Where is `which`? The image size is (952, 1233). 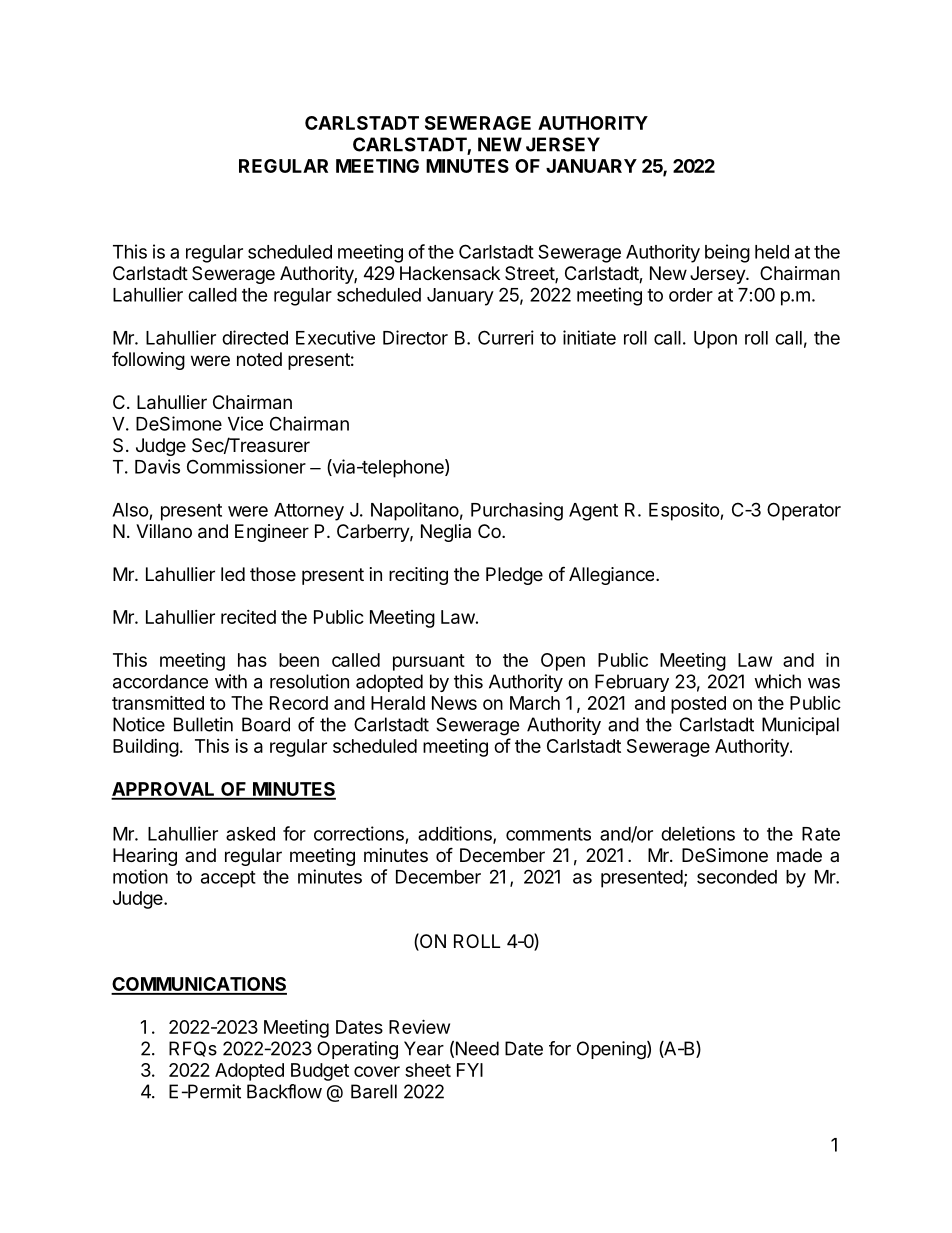 which is located at coordinates (777, 681).
